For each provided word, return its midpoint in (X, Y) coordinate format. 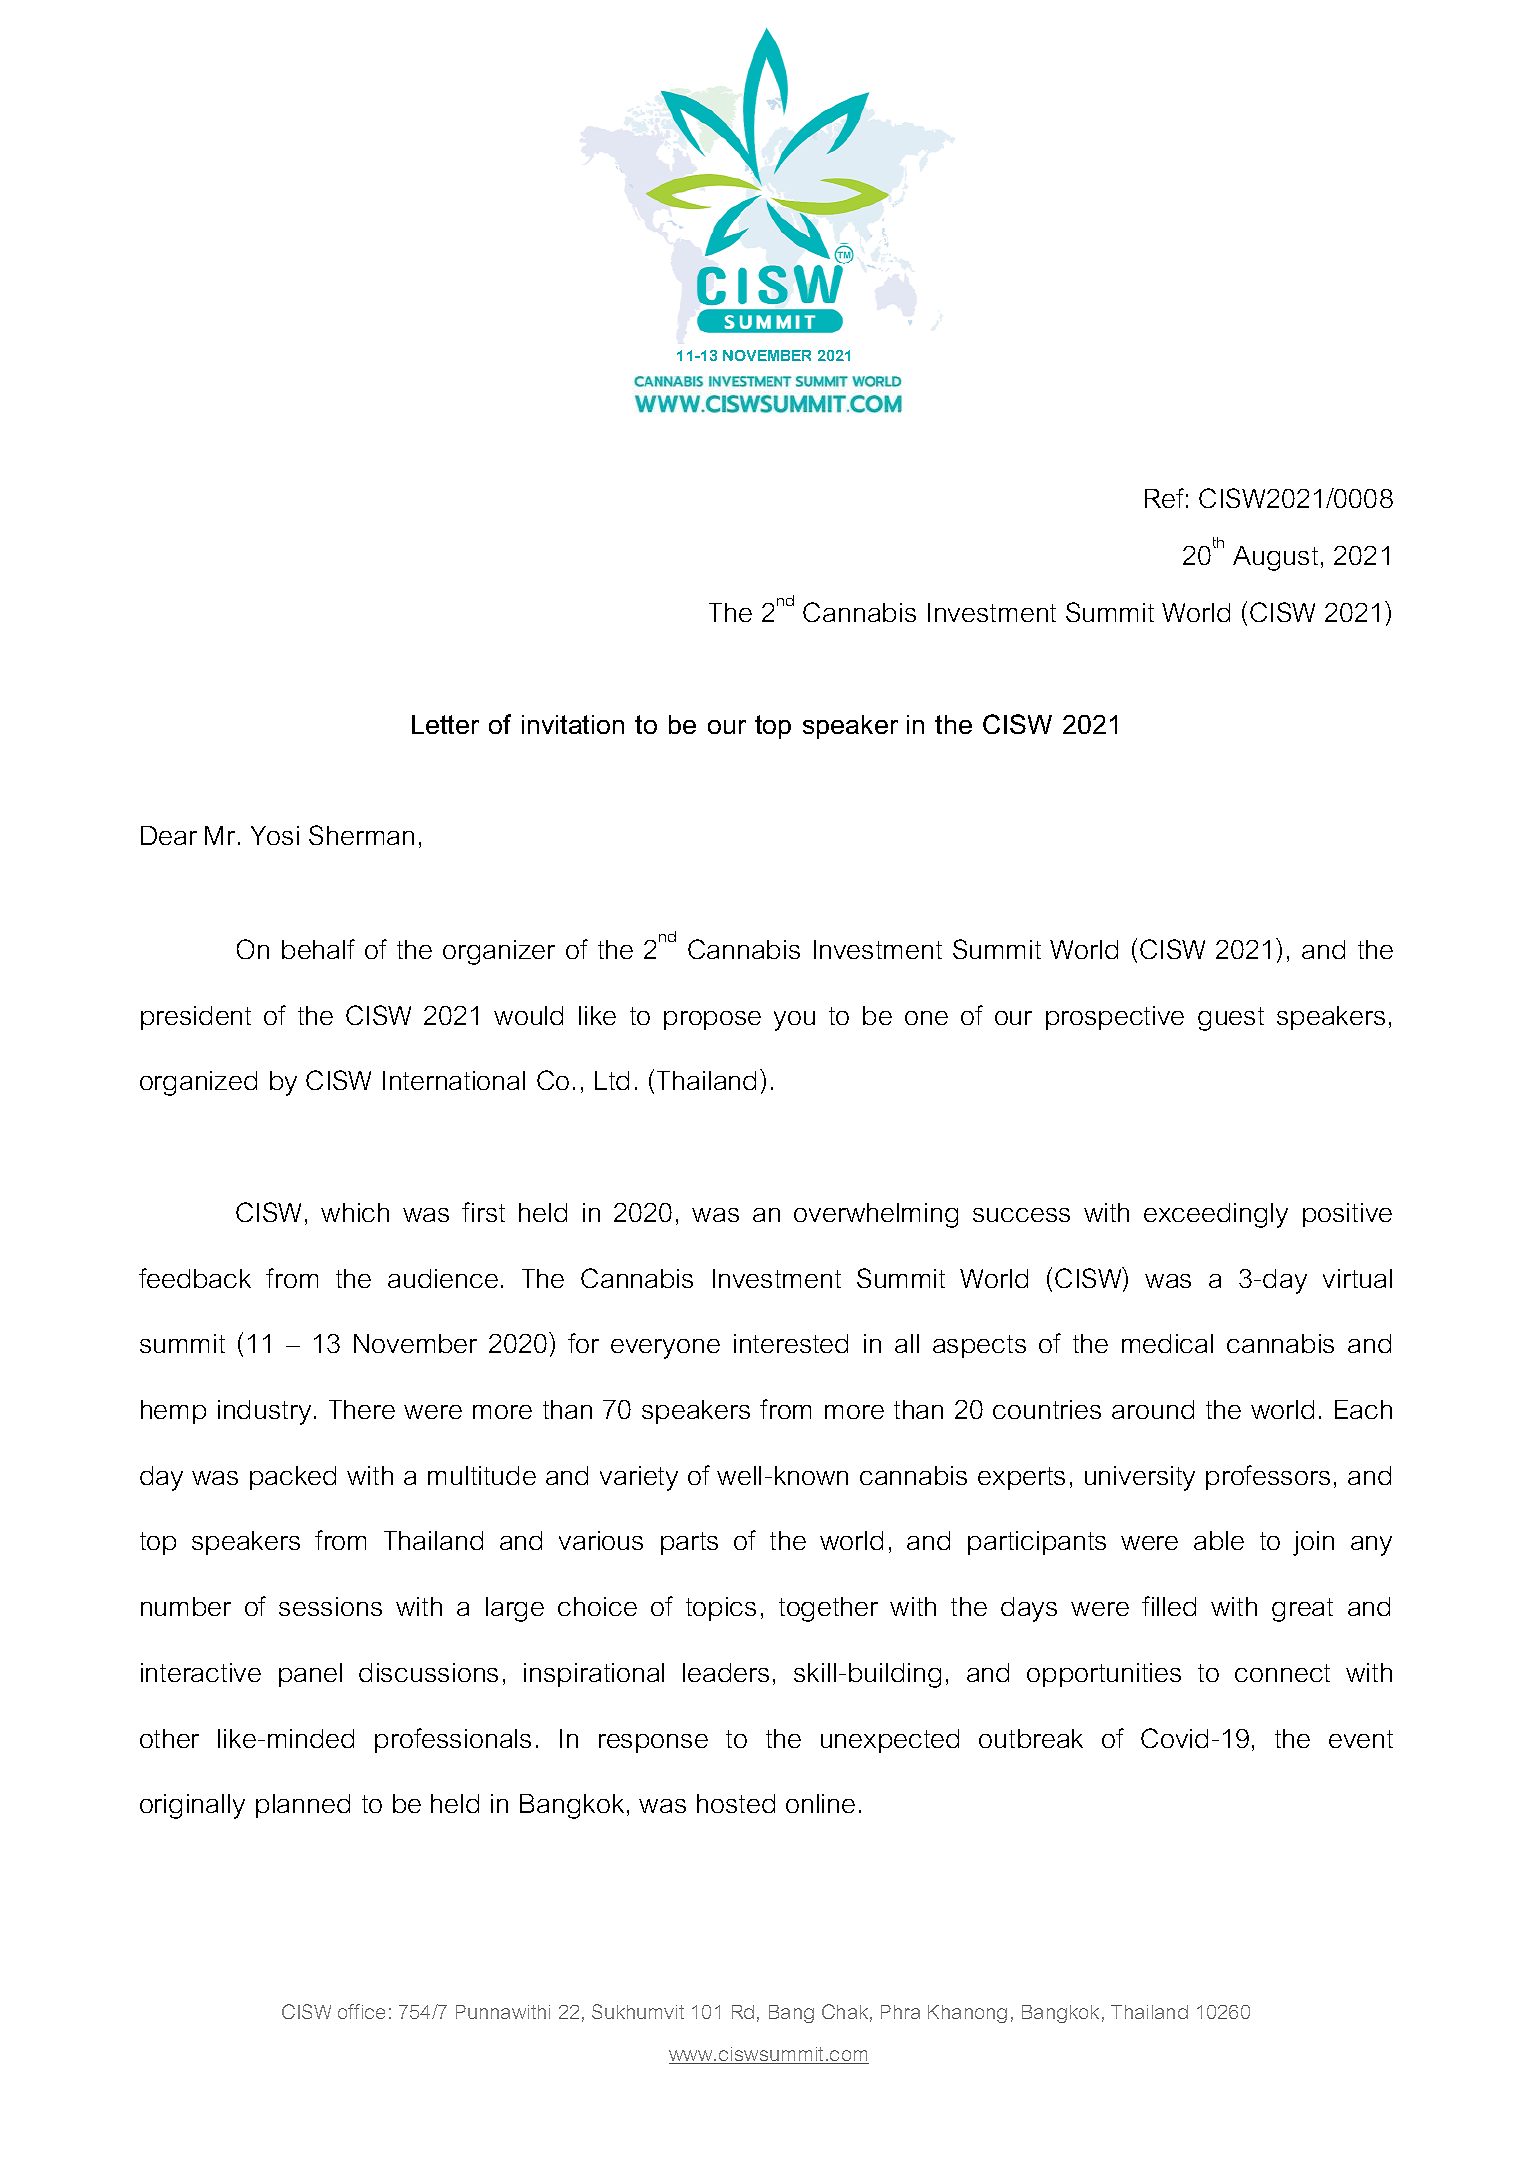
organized (198, 1083)
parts (689, 1543)
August (1275, 558)
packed (293, 1478)
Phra (900, 2012)
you (794, 1021)
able (1219, 1540)
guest (1231, 1019)
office (361, 2011)
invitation (573, 724)
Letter (445, 724)
